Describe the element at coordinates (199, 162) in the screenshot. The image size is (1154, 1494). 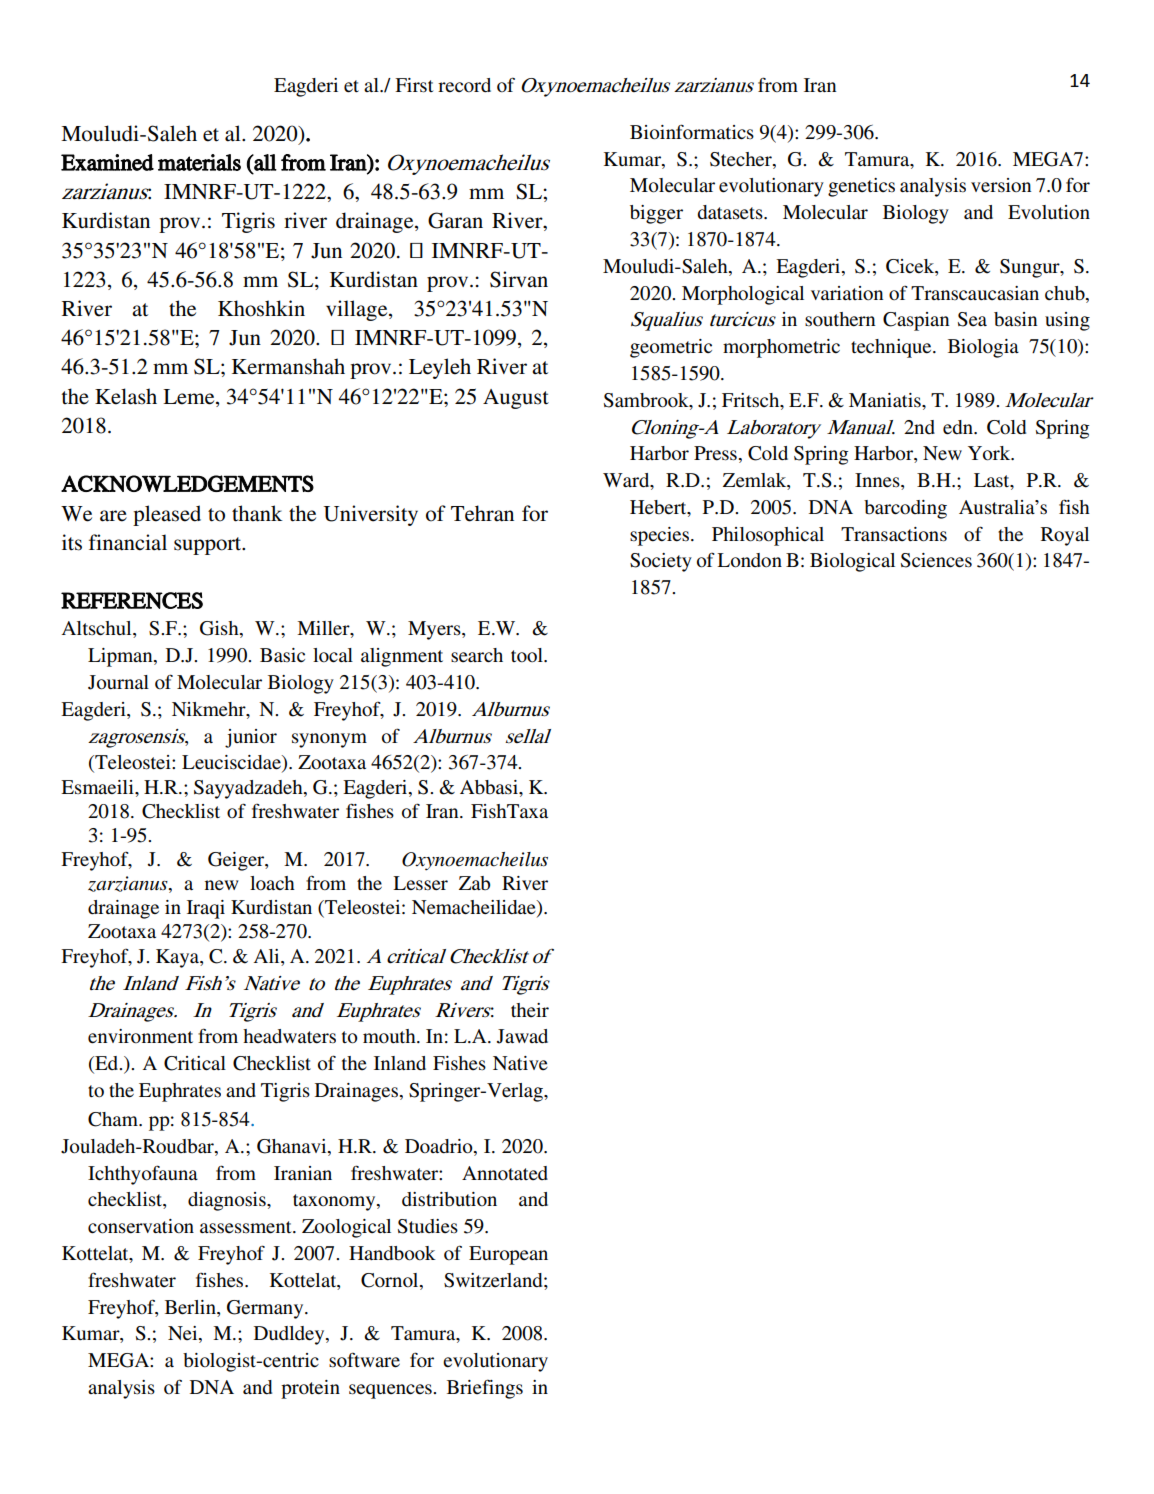
I see `materials` at that location.
